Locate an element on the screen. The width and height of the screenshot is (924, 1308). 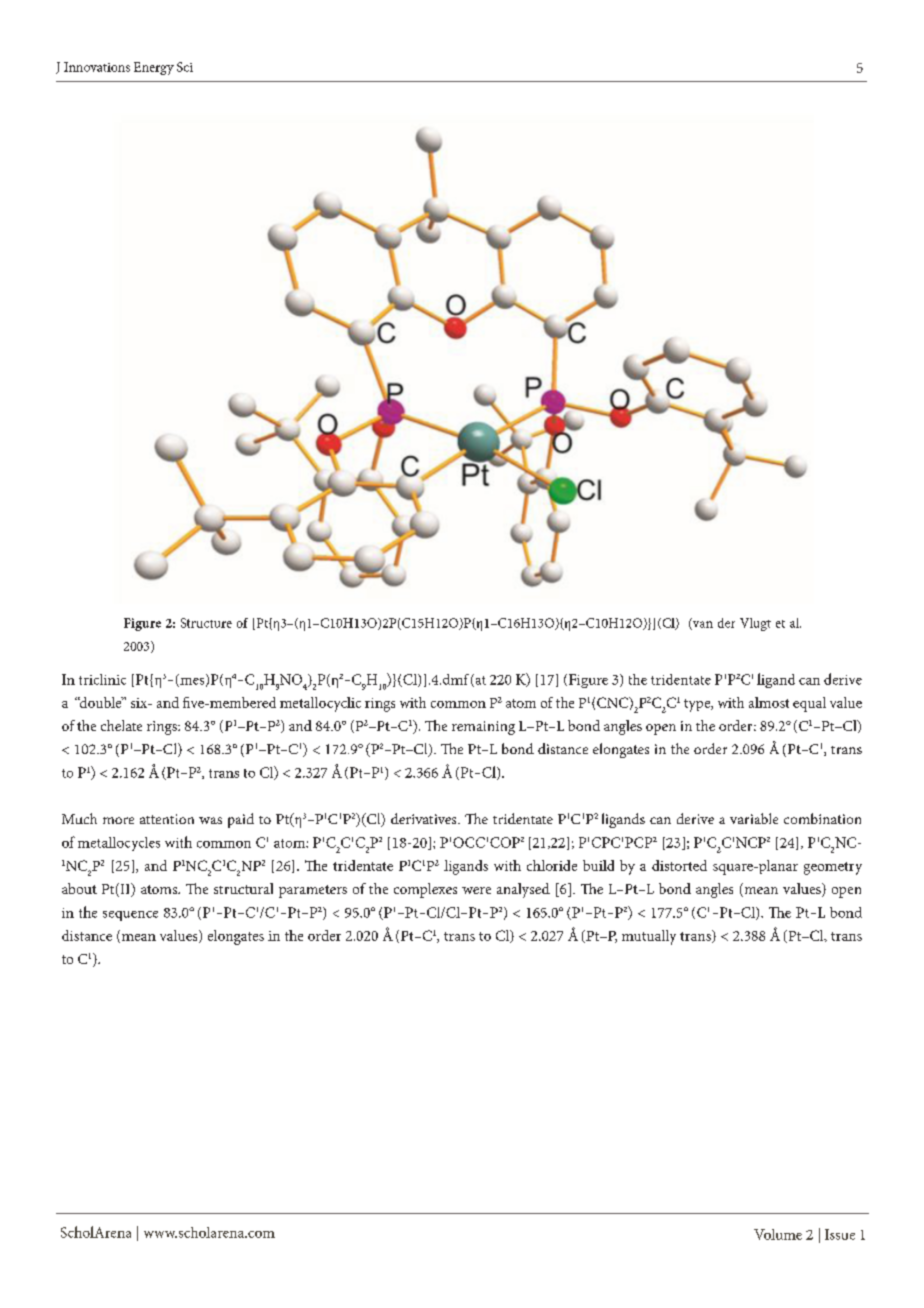
Issue is located at coordinates (840, 1234).
